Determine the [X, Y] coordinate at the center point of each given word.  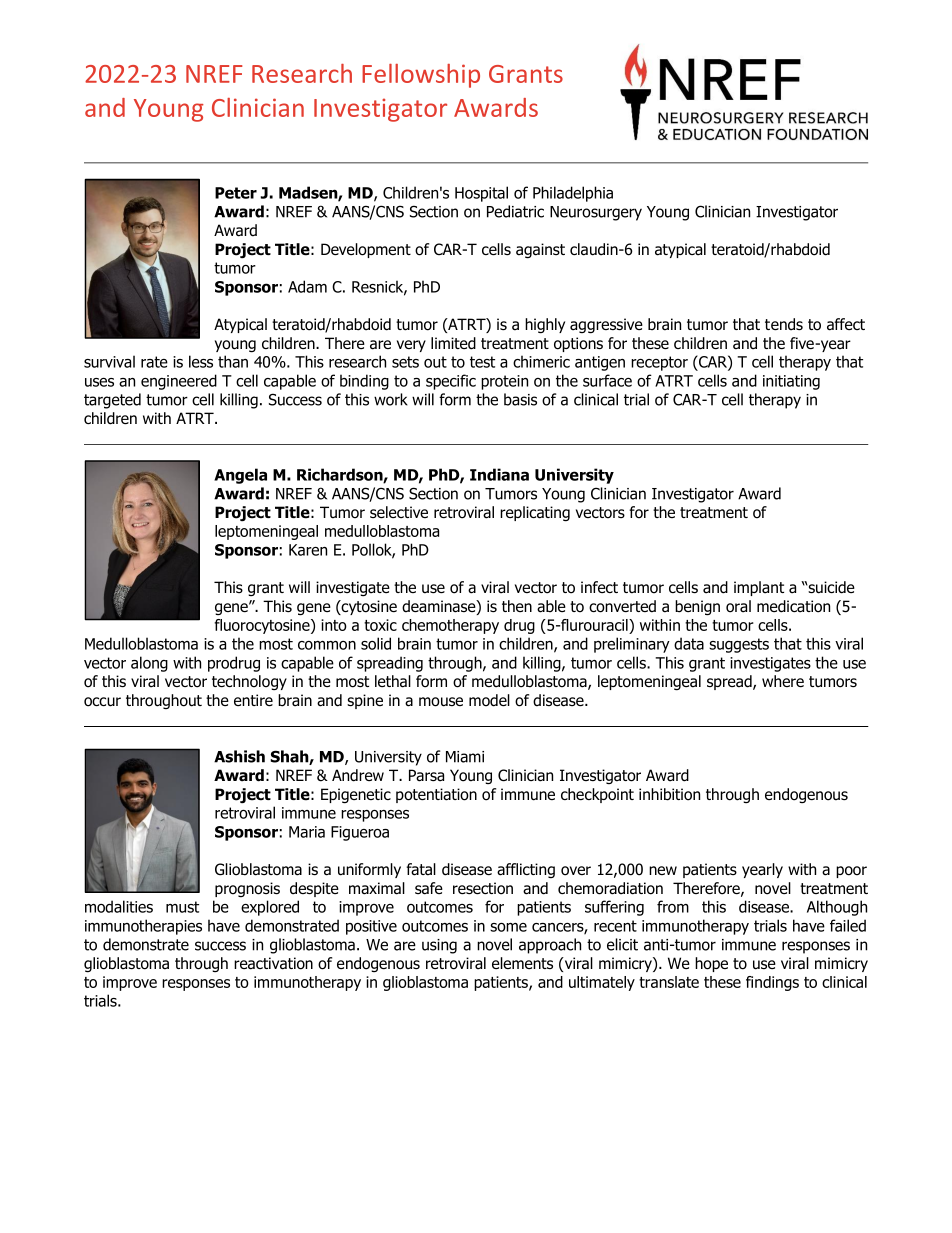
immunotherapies [143, 927]
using [439, 946]
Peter [236, 193]
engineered [179, 382]
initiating [791, 382]
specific [451, 382]
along [149, 664]
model [489, 700]
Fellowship [421, 76]
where [783, 681]
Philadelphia [573, 194]
